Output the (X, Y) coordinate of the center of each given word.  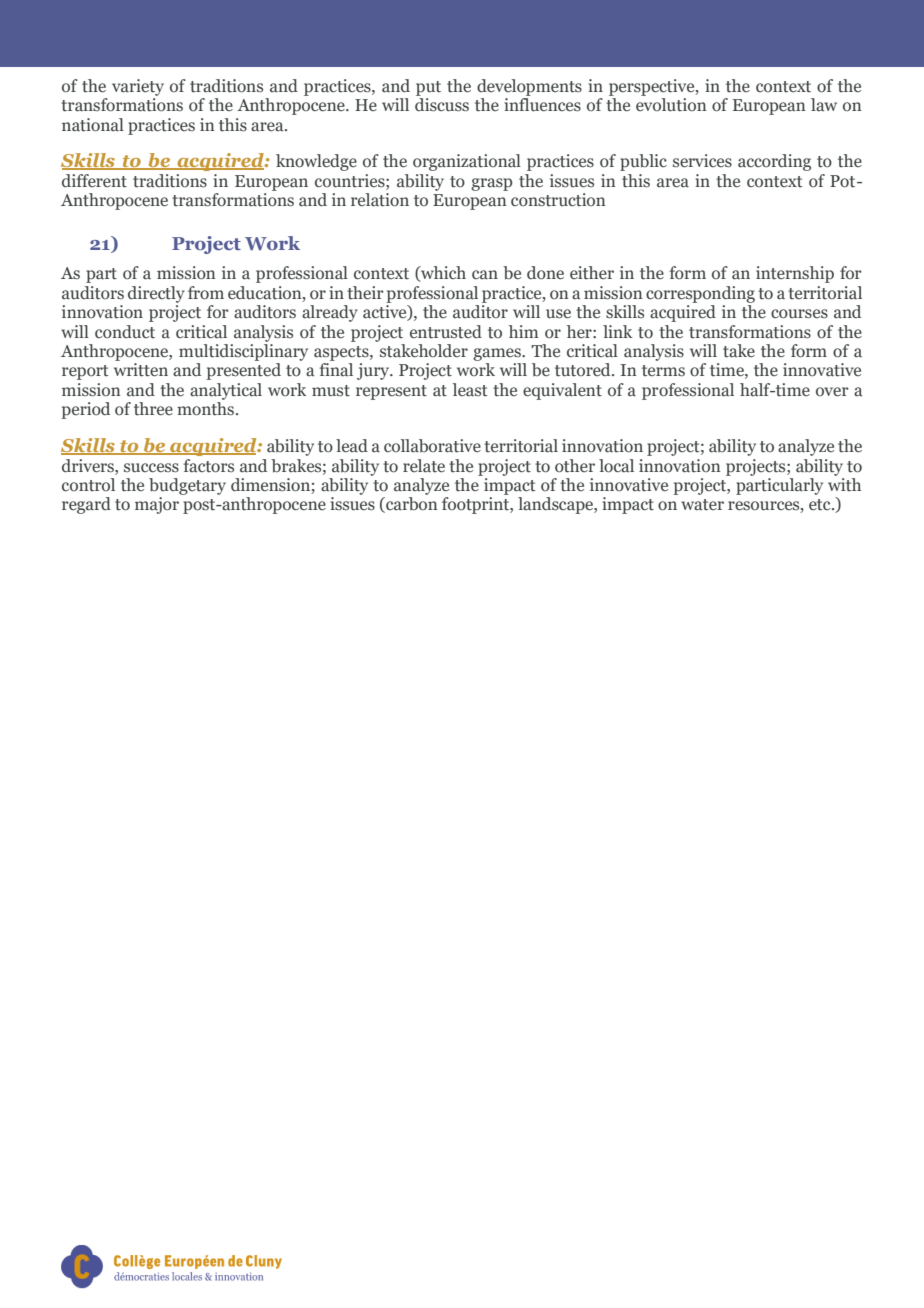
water (702, 505)
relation (380, 200)
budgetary (187, 486)
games (498, 354)
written (141, 370)
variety (138, 87)
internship (795, 274)
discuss (442, 103)
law (824, 104)
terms (663, 371)
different (94, 181)
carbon (411, 505)
